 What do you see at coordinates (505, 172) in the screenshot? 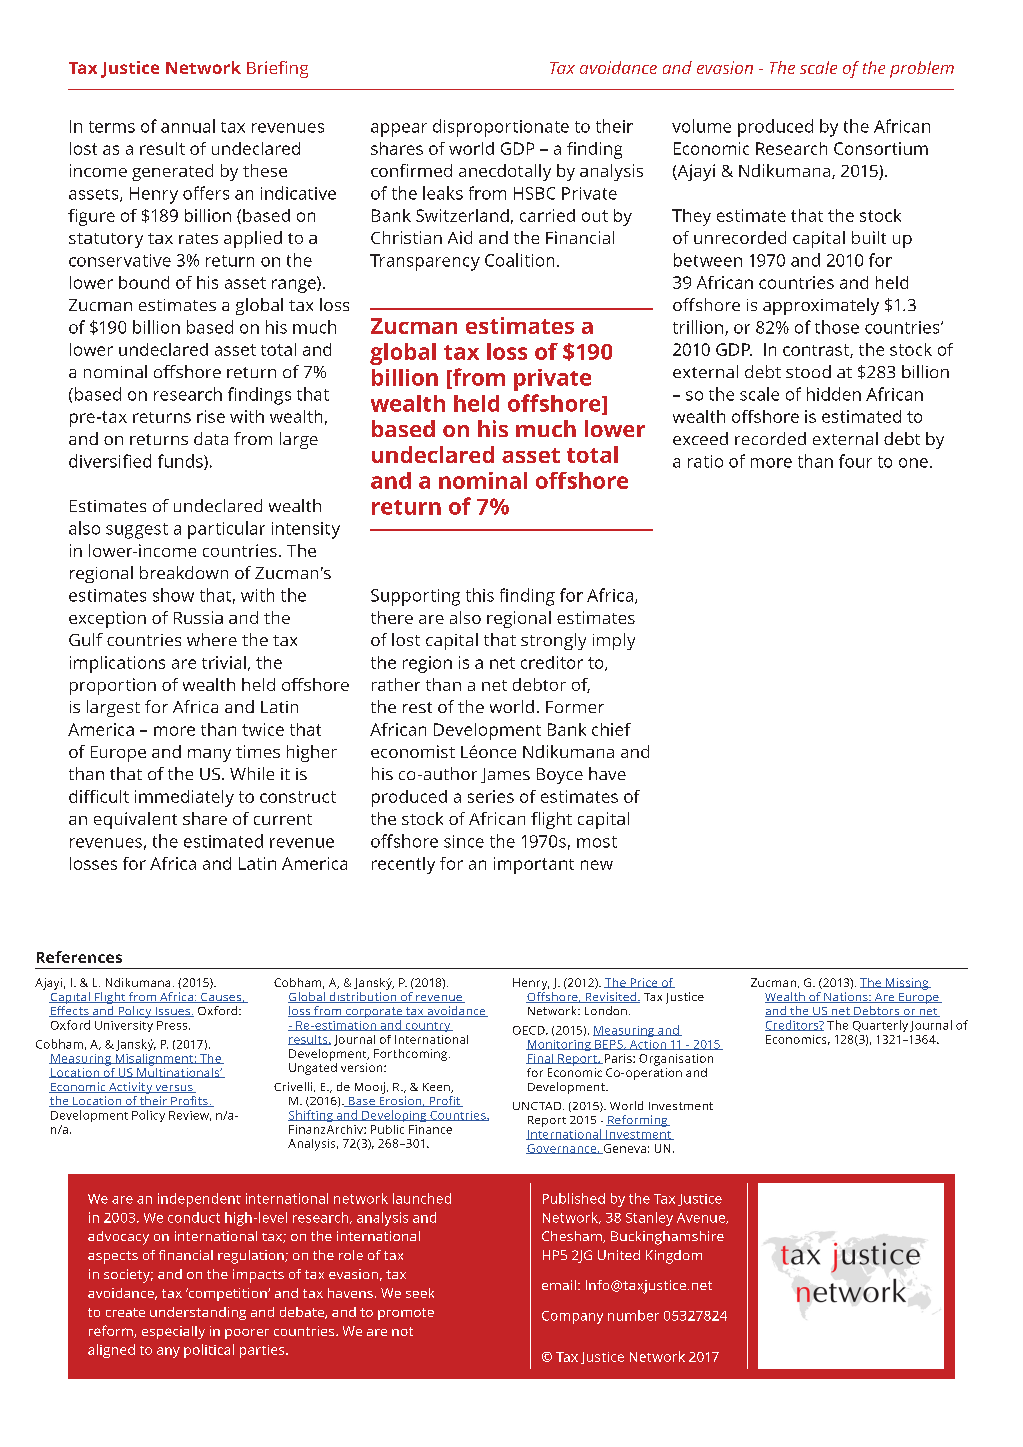
I see `anecdotally` at bounding box center [505, 172].
